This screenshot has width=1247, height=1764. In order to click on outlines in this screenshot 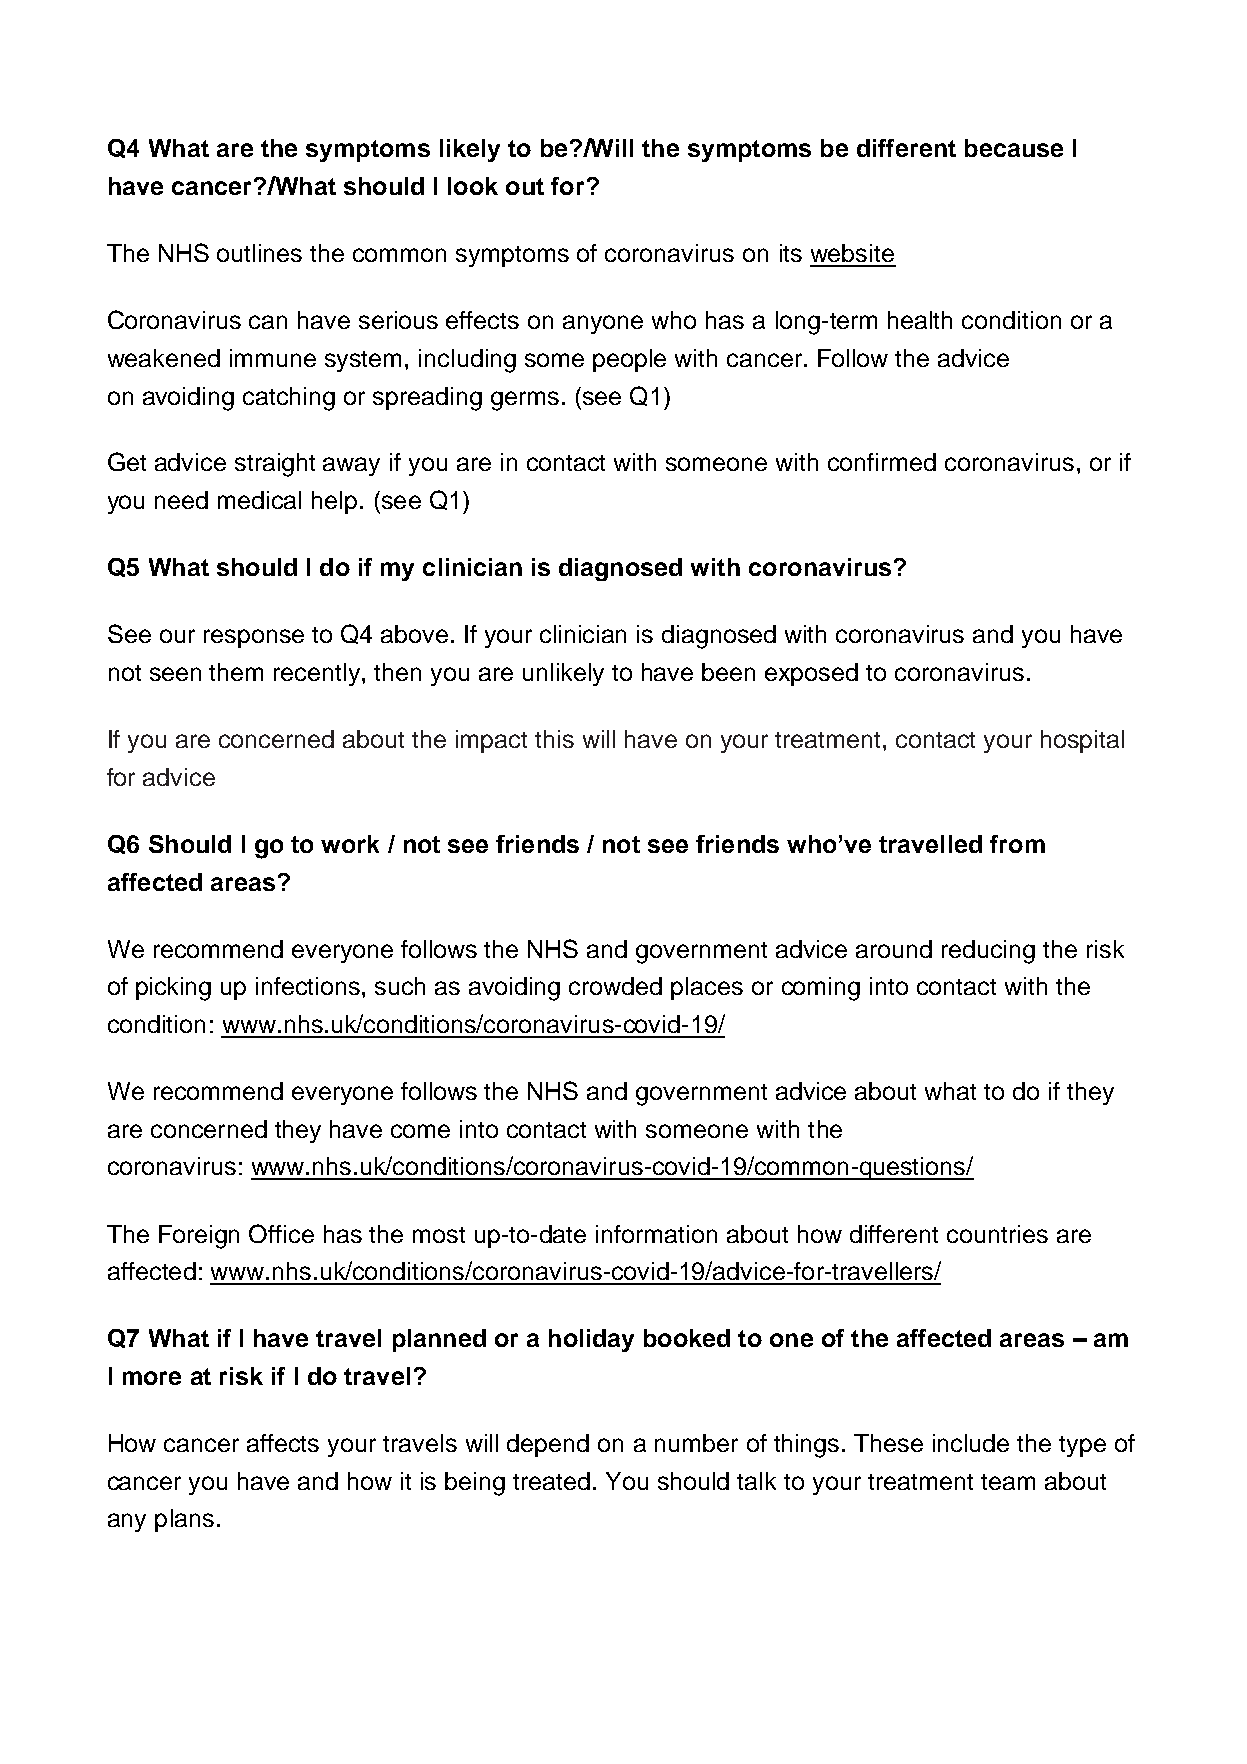, I will do `click(259, 253)`.
